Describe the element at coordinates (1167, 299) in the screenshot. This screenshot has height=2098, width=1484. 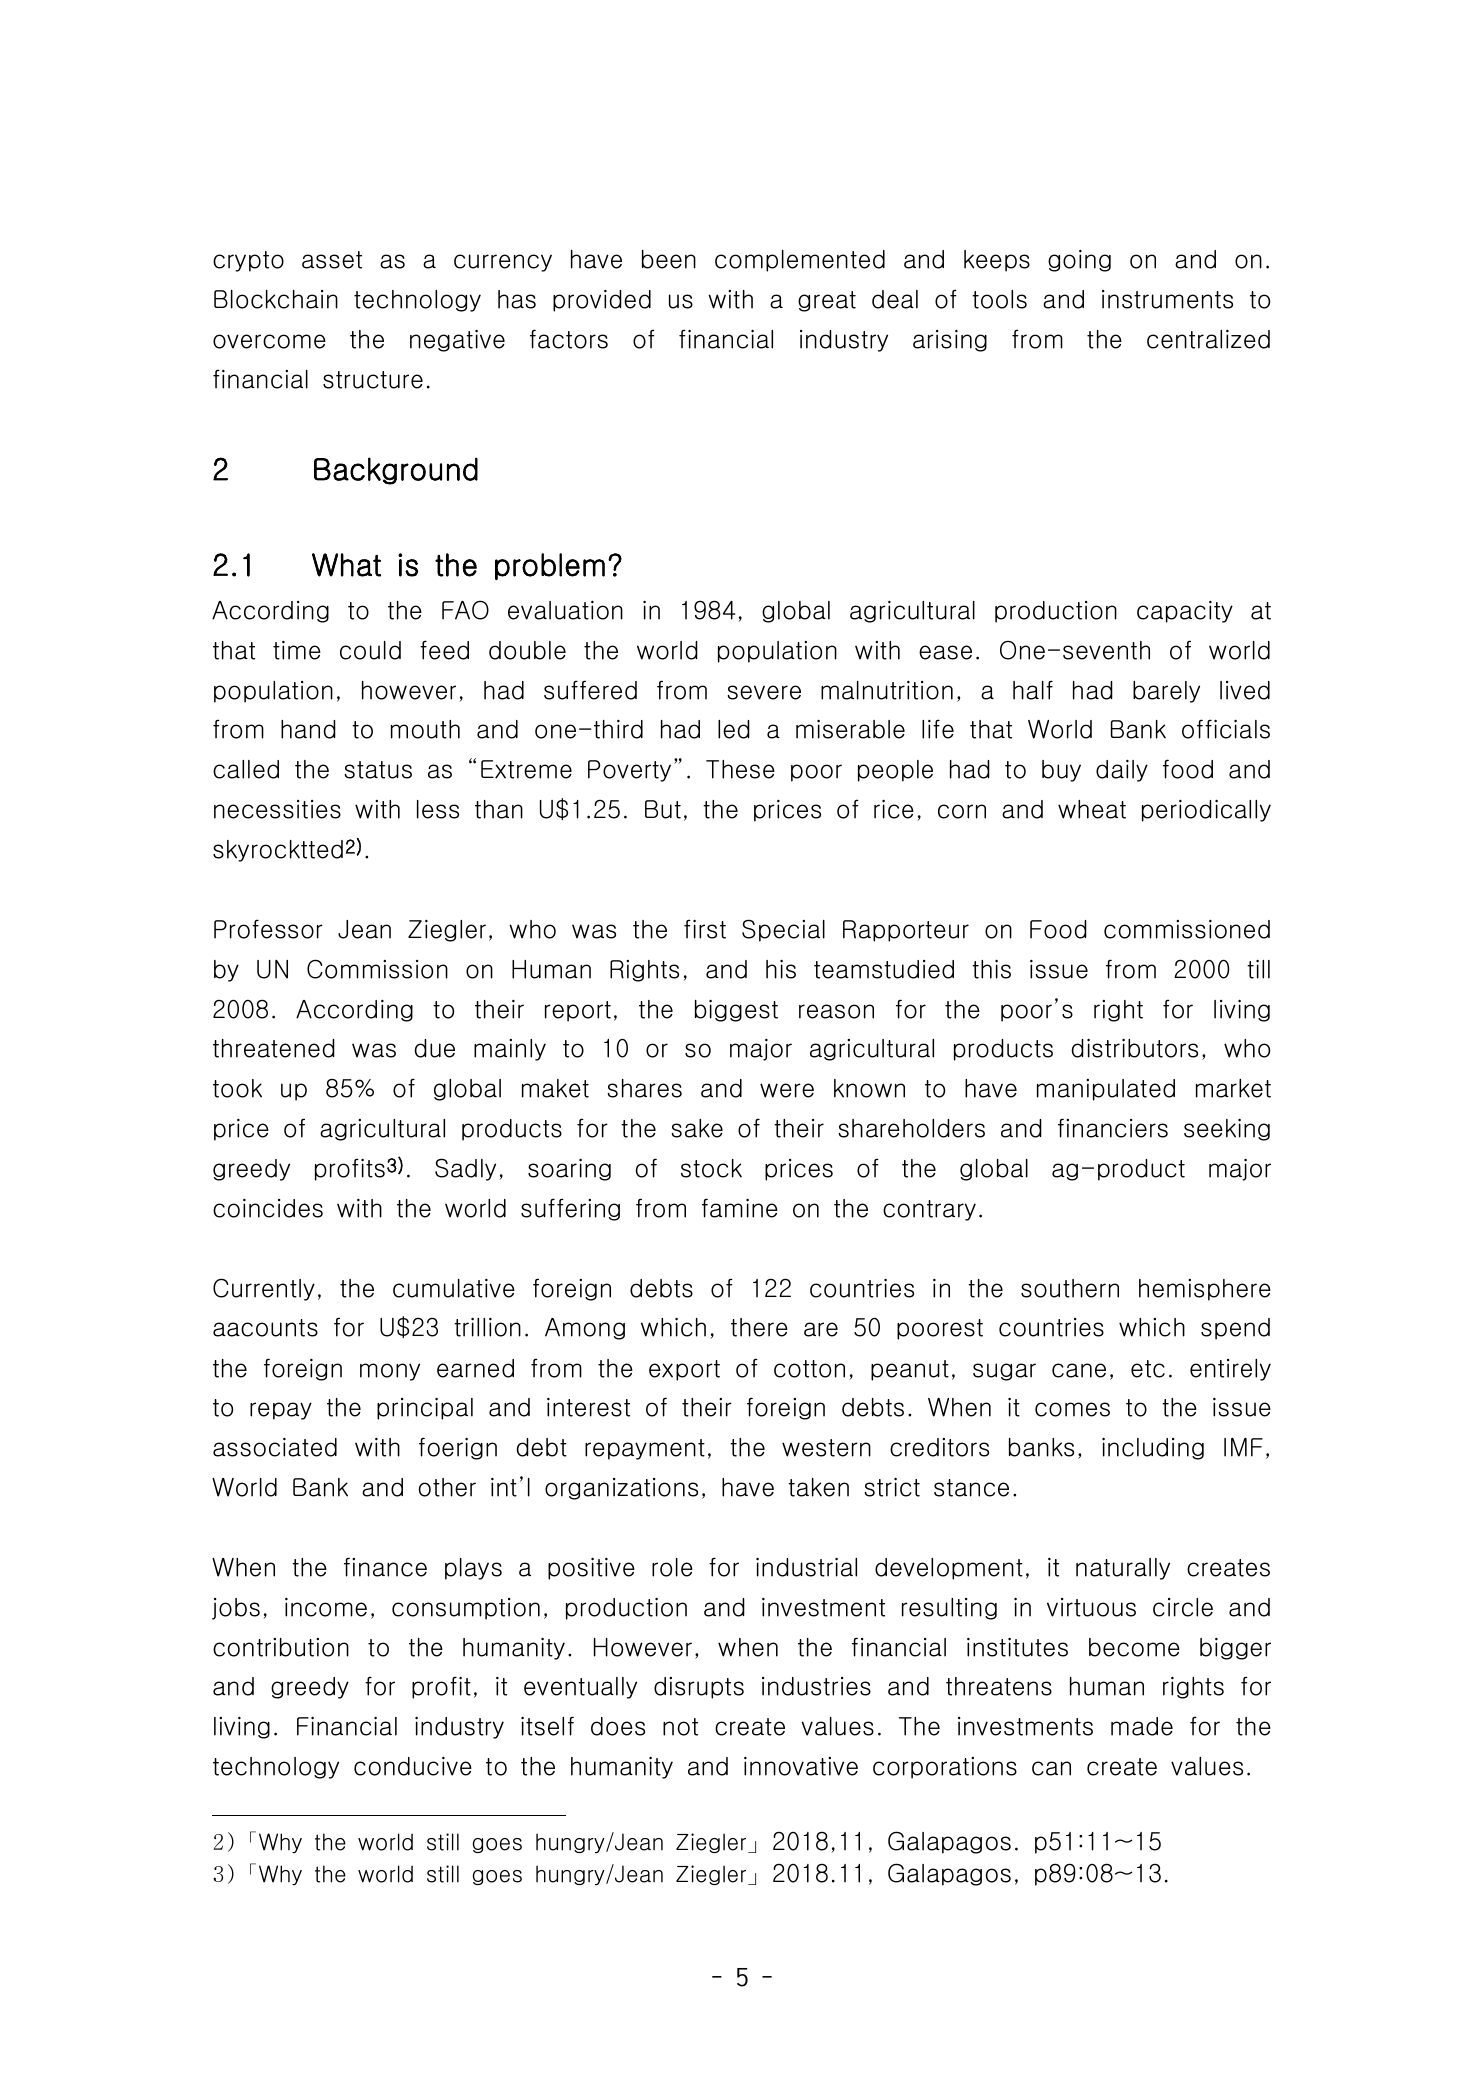
I see `instruments` at that location.
